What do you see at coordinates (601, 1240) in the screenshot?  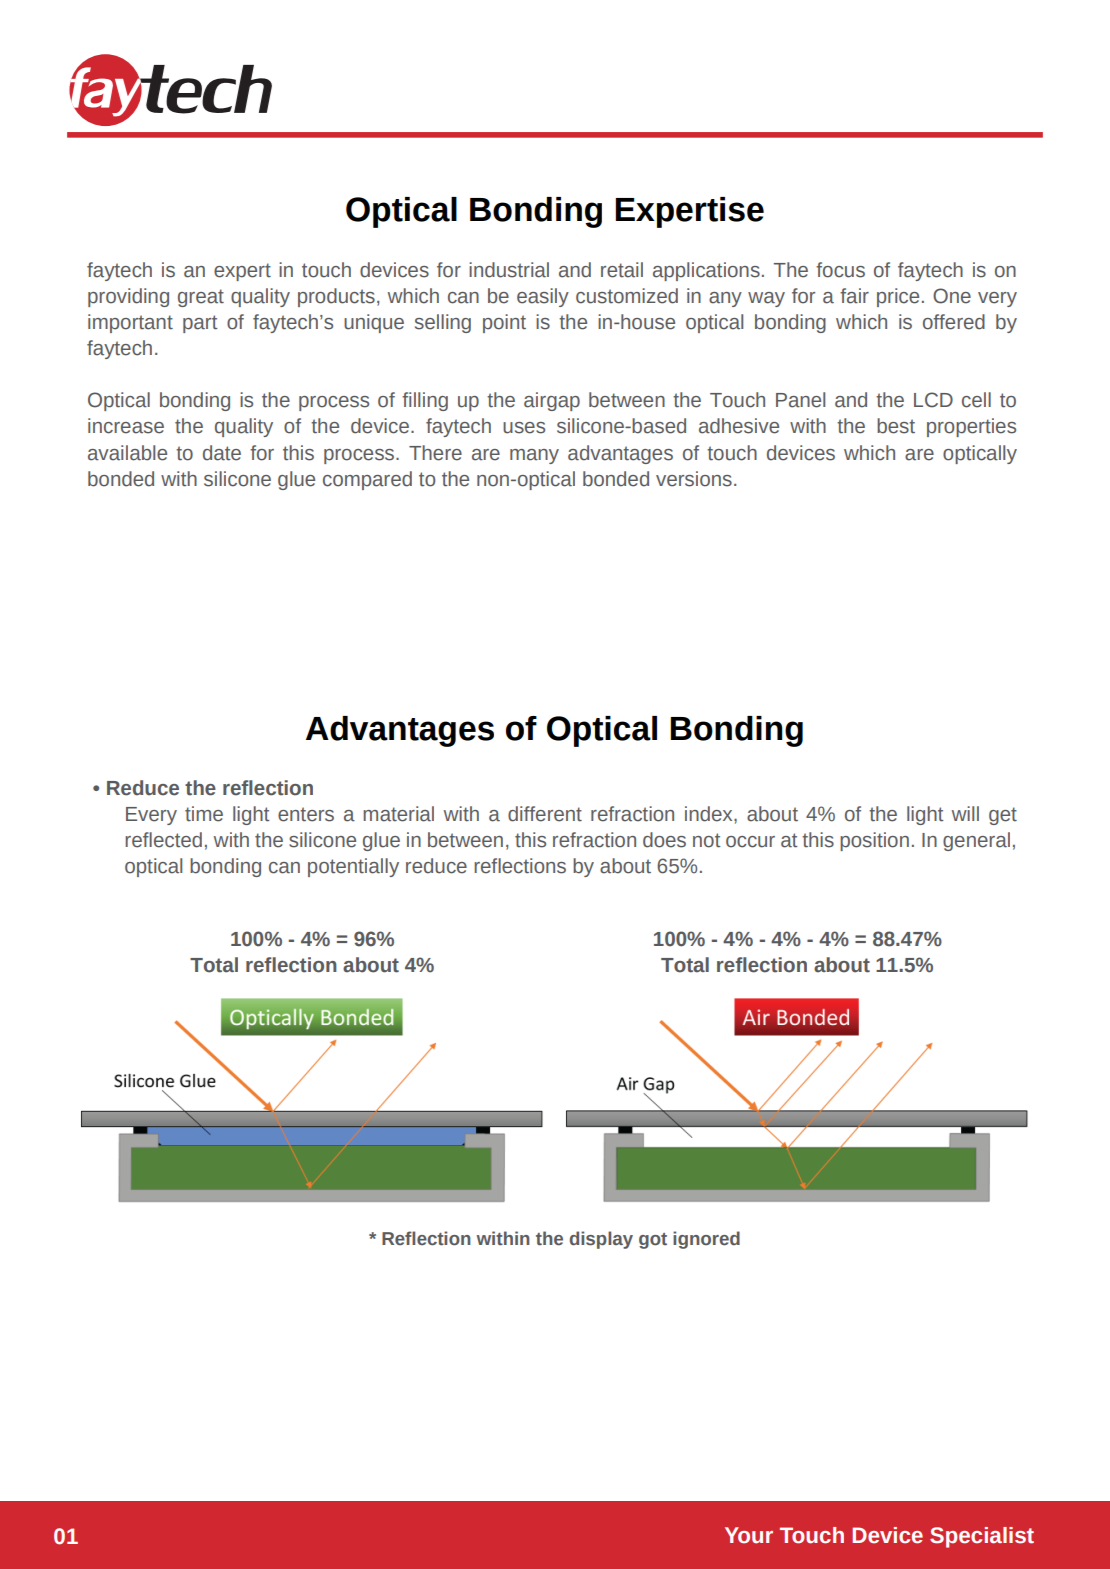 I see `display` at bounding box center [601, 1240].
